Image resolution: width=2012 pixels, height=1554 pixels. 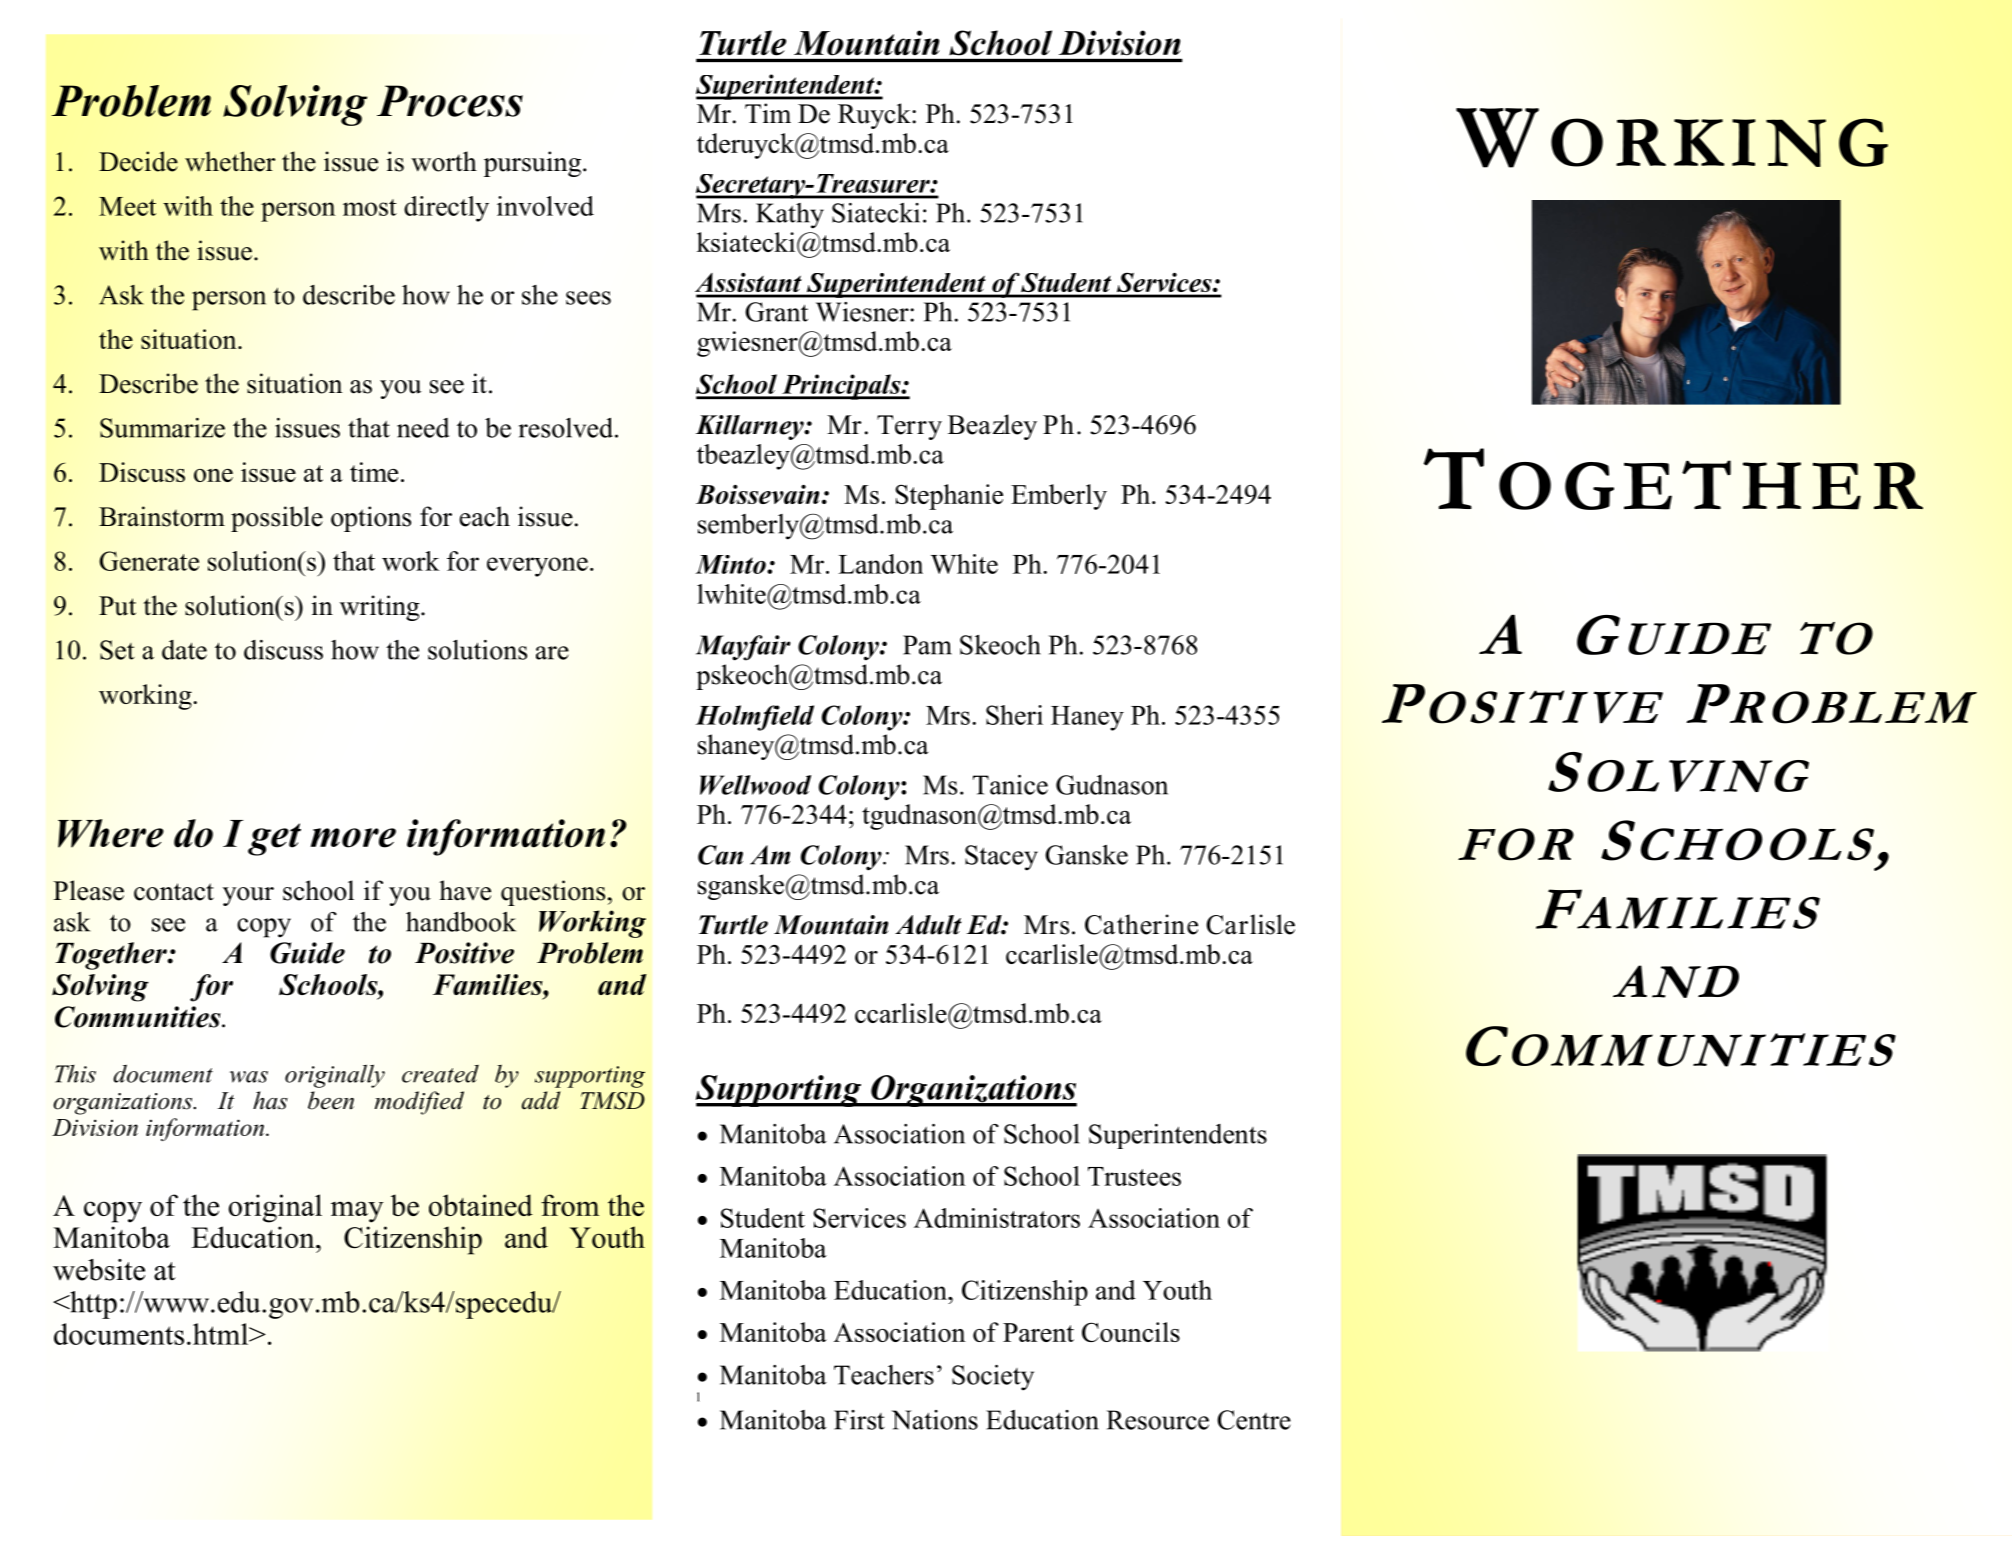 I want to click on whether, so click(x=230, y=161).
